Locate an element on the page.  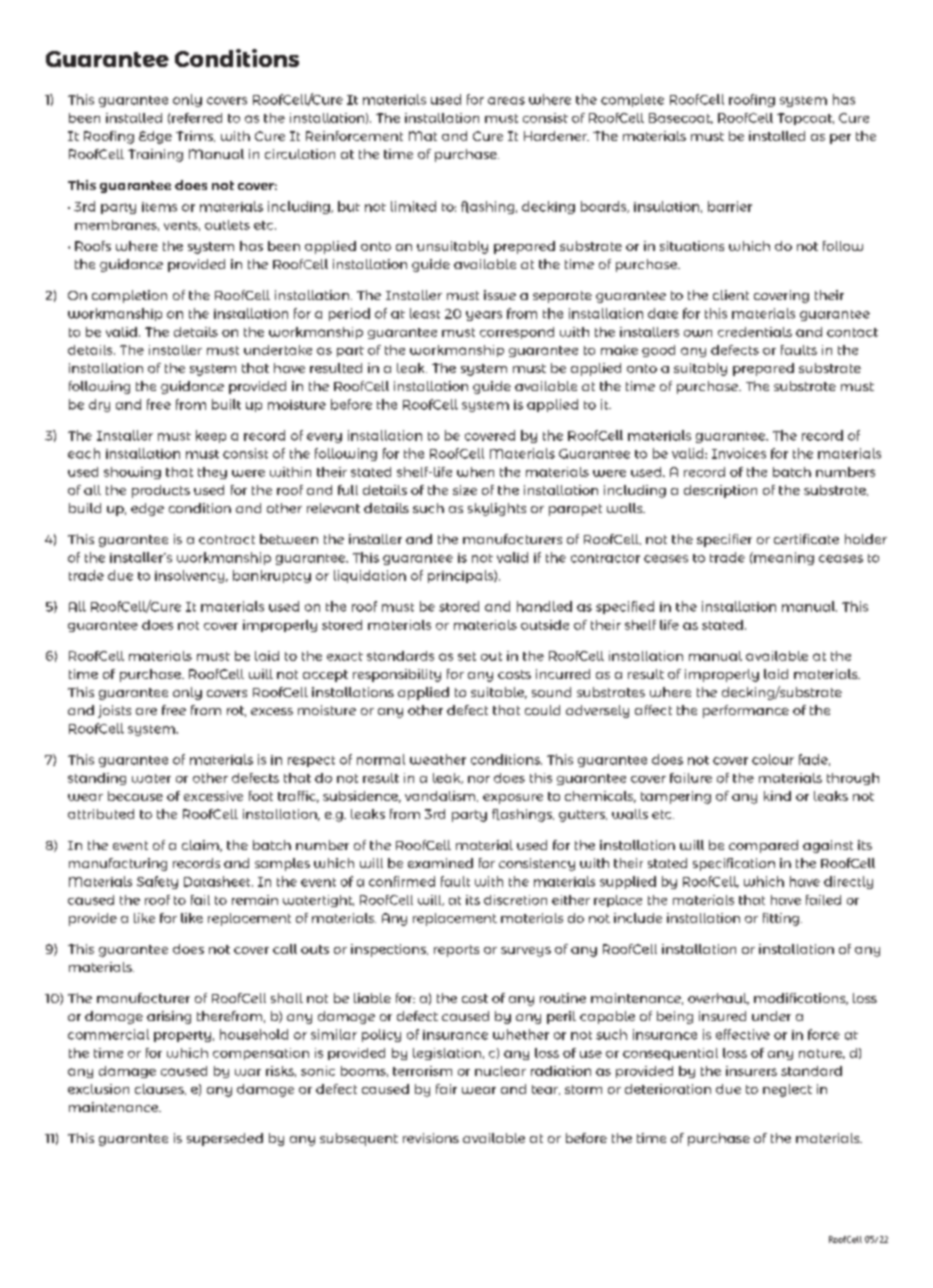
set is located at coordinates (467, 656).
